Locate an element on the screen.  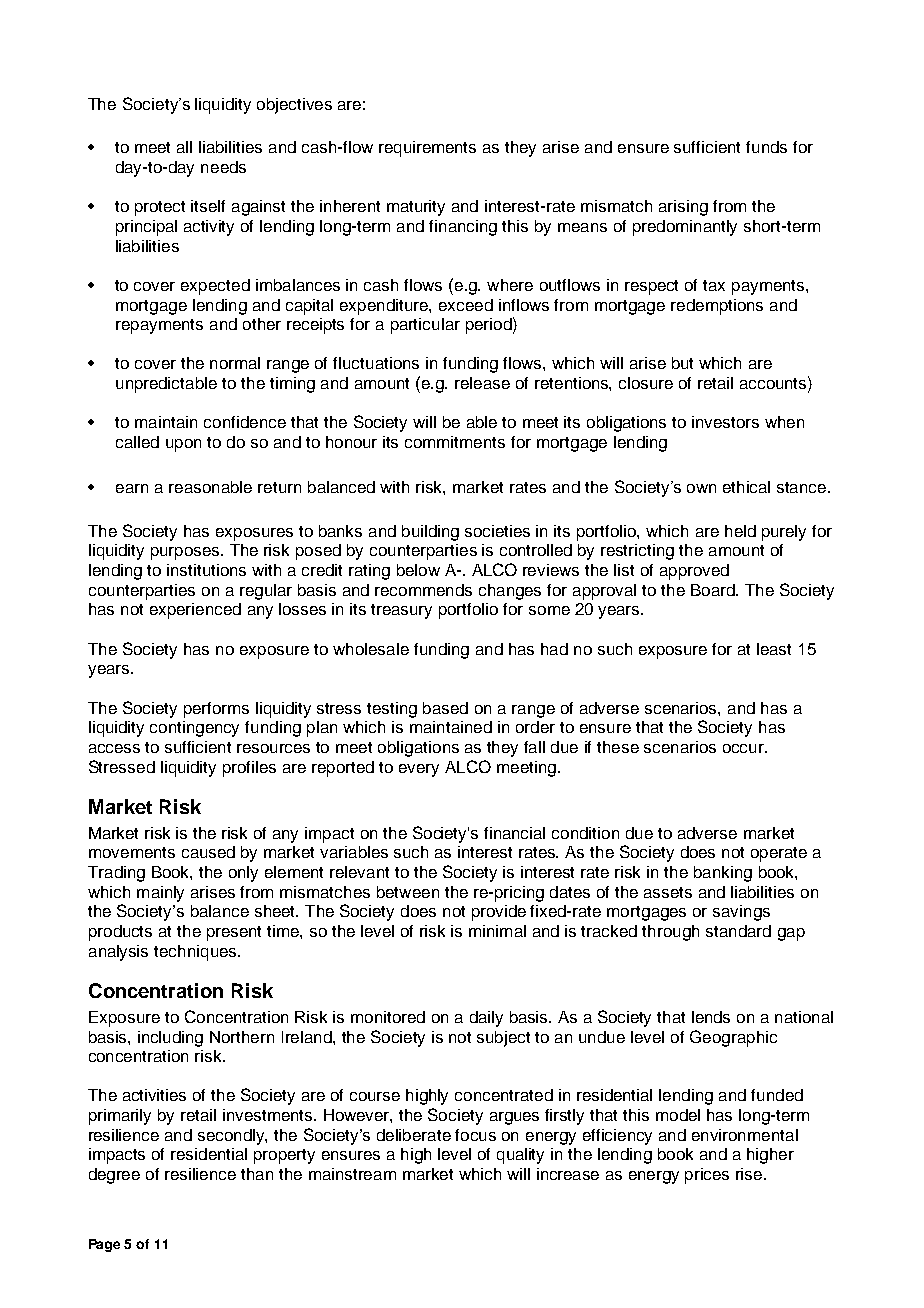
requirements is located at coordinates (427, 149).
